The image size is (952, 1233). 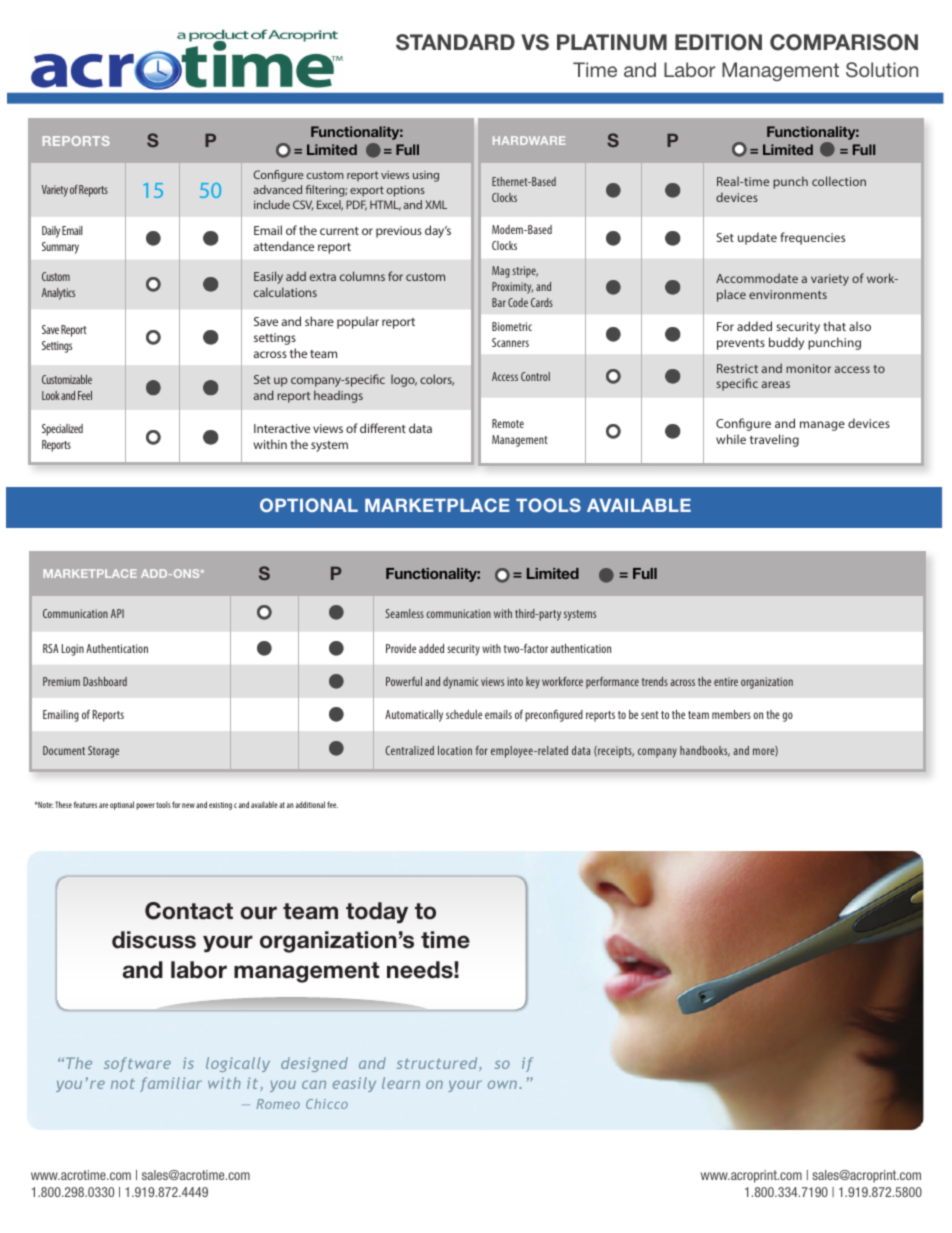 What do you see at coordinates (844, 42) in the document?
I see `COMPARISON` at bounding box center [844, 42].
